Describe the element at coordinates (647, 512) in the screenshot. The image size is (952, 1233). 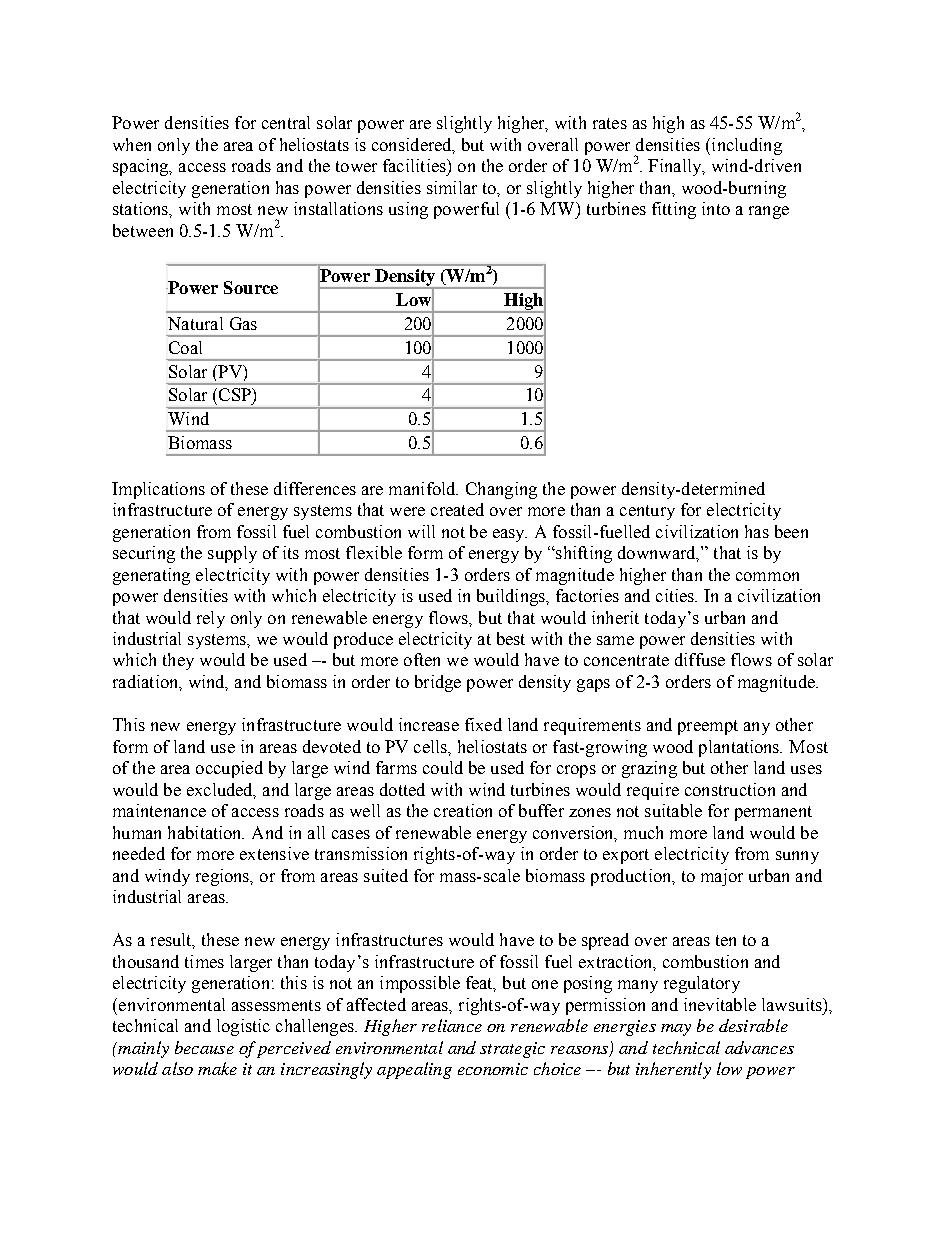
I see `century` at that location.
